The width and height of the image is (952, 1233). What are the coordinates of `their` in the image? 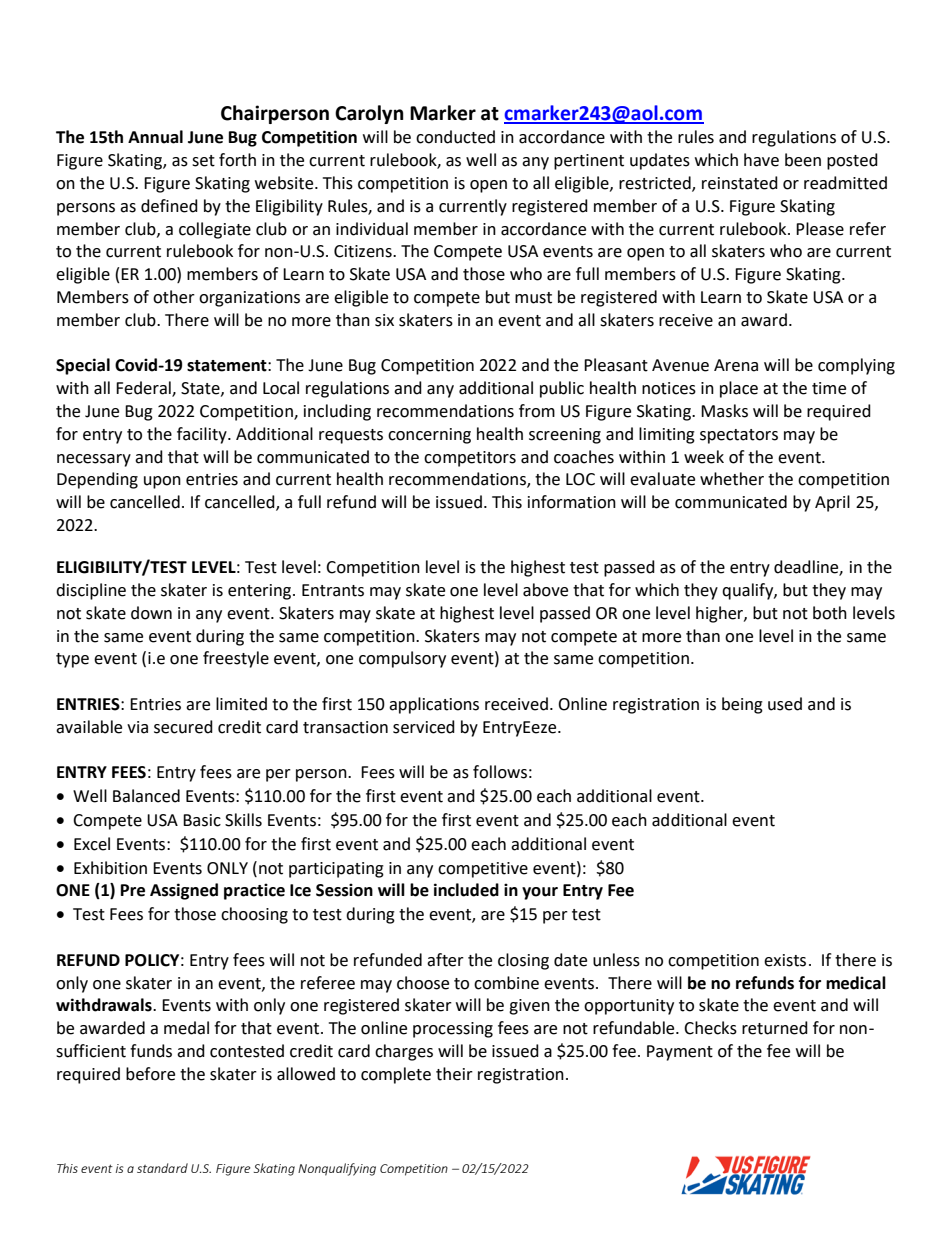 It's located at (454, 1074).
